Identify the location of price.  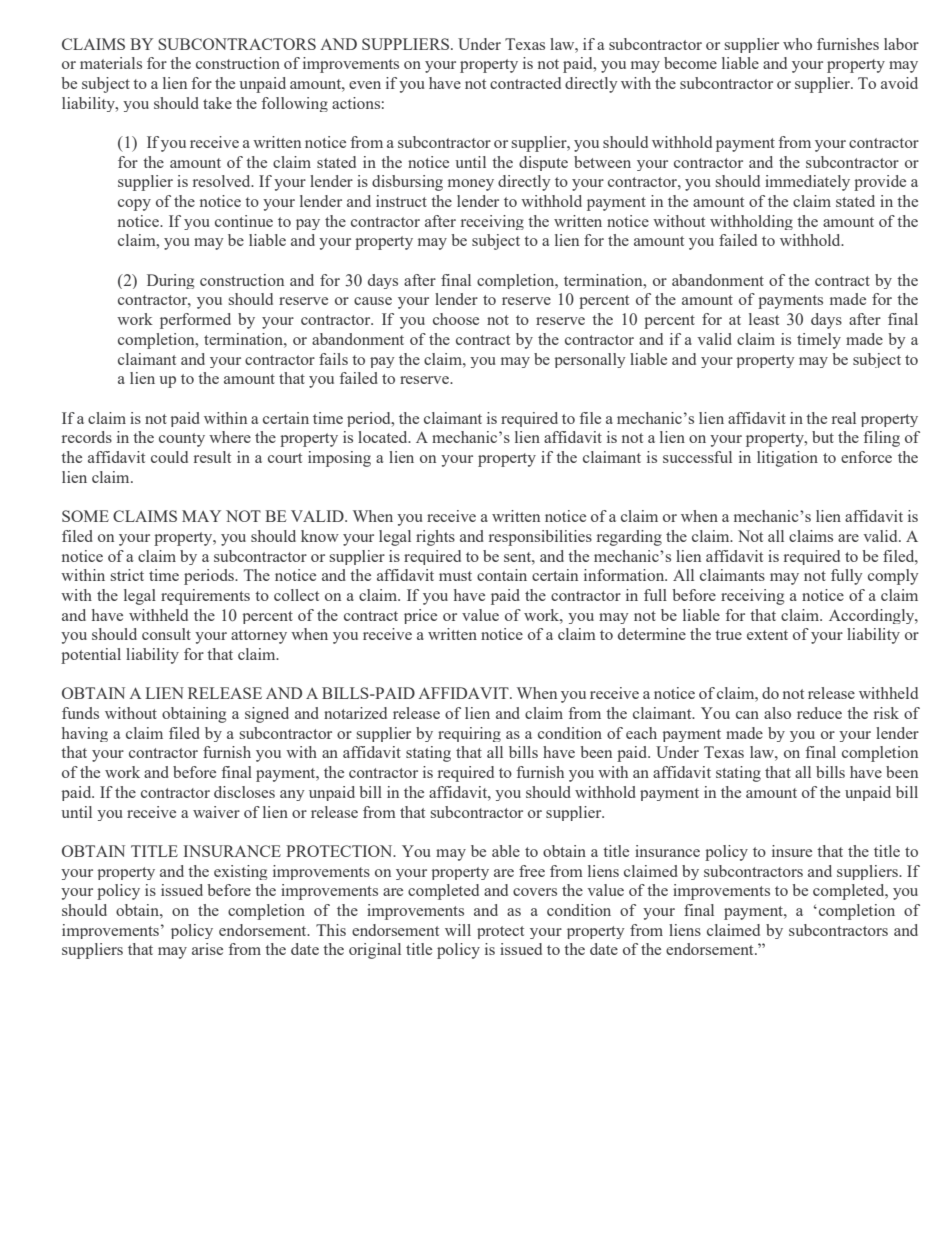
(420, 616).
